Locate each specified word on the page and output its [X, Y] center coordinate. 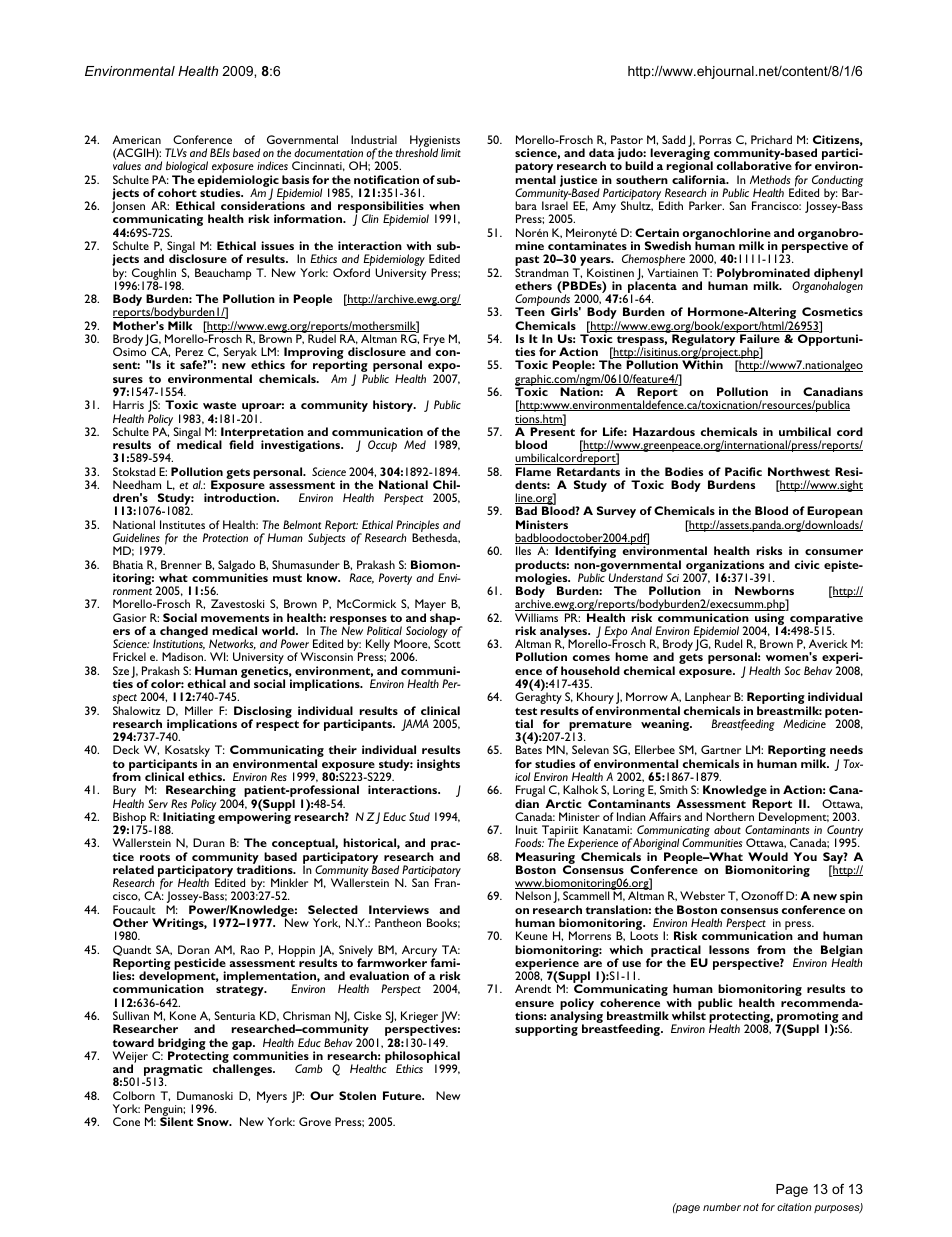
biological [187, 168]
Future [403, 1095]
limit [451, 152]
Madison [184, 656]
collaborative [754, 165]
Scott [447, 643]
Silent [176, 1121]
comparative [826, 620]
